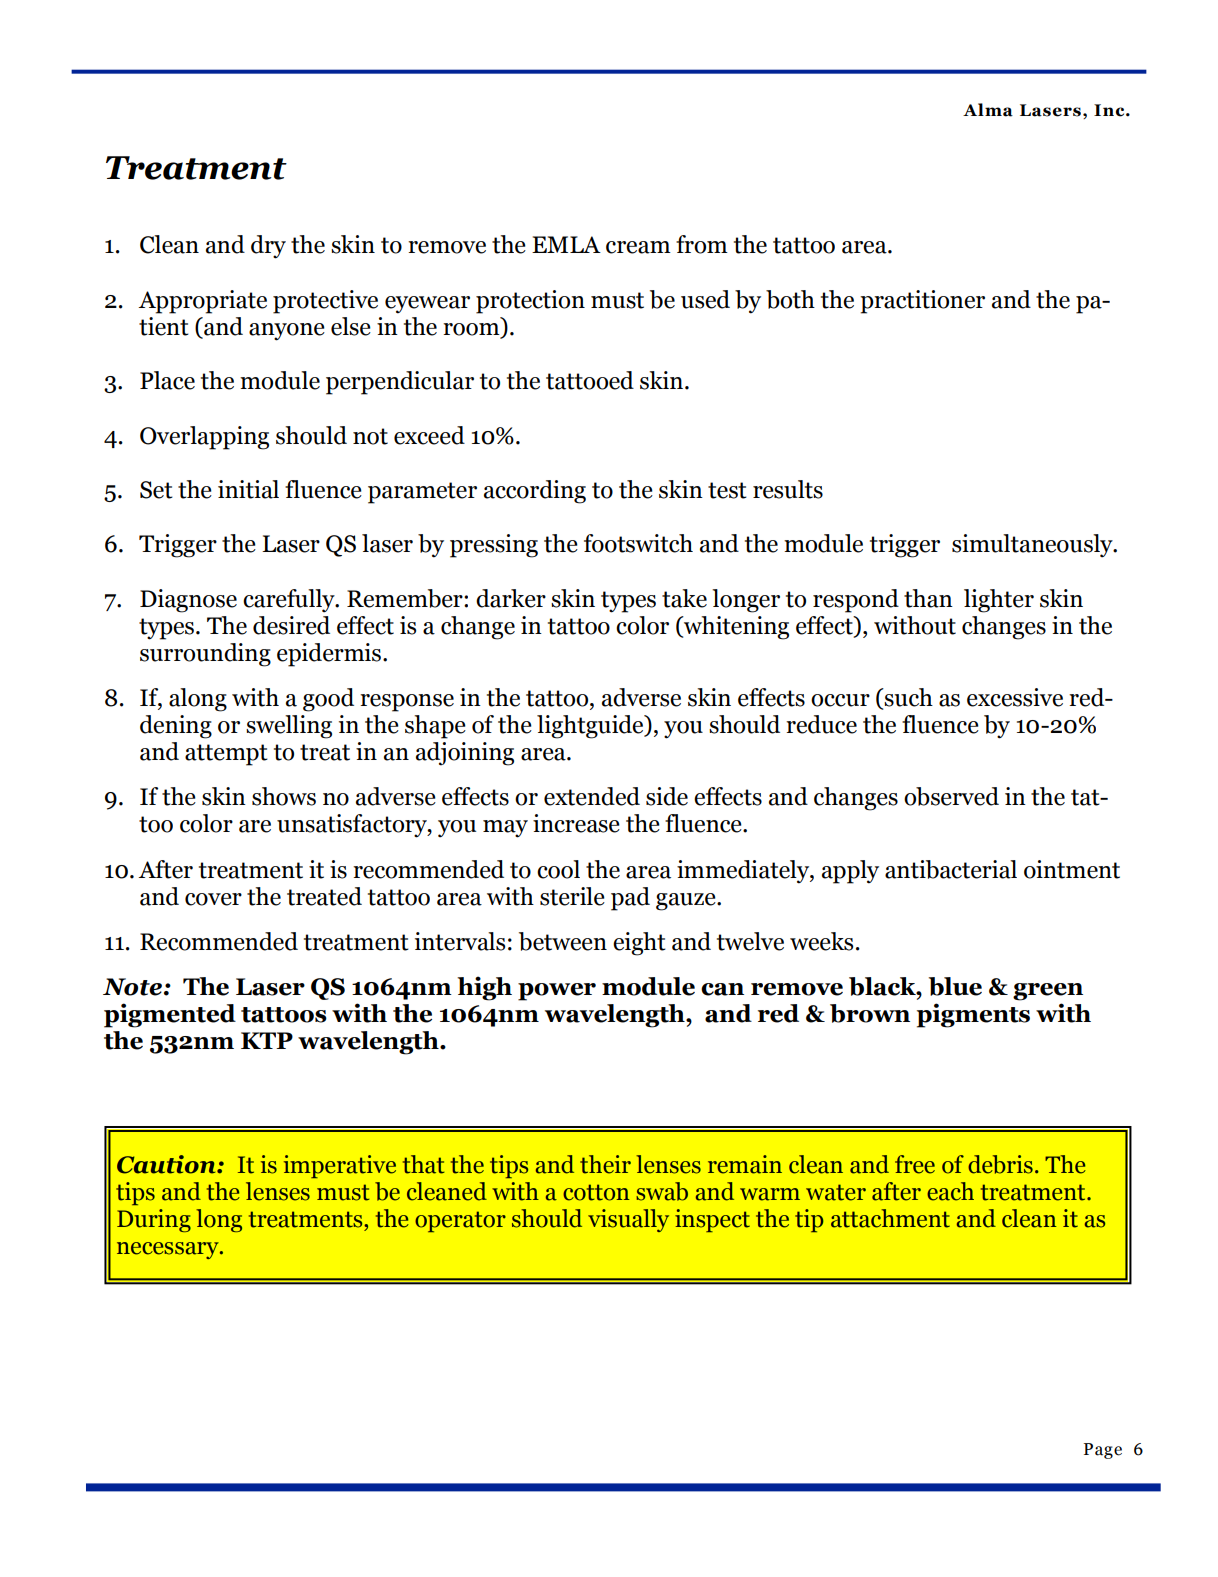  Describe the element at coordinates (592, 796) in the screenshot. I see `extended` at that location.
